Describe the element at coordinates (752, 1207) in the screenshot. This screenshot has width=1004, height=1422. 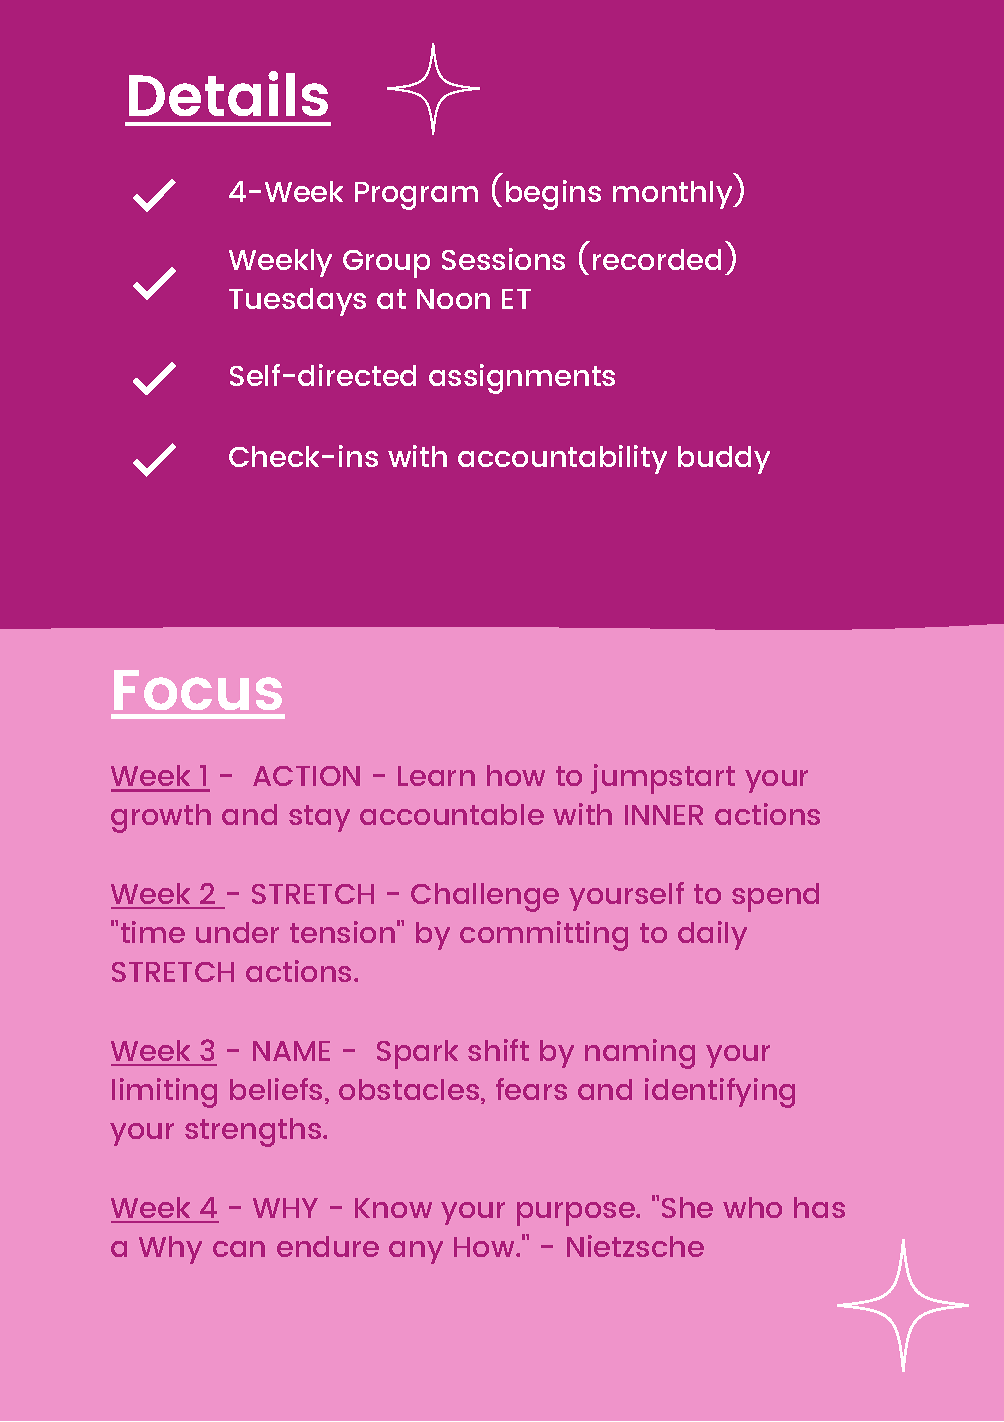
I see `who` at that location.
